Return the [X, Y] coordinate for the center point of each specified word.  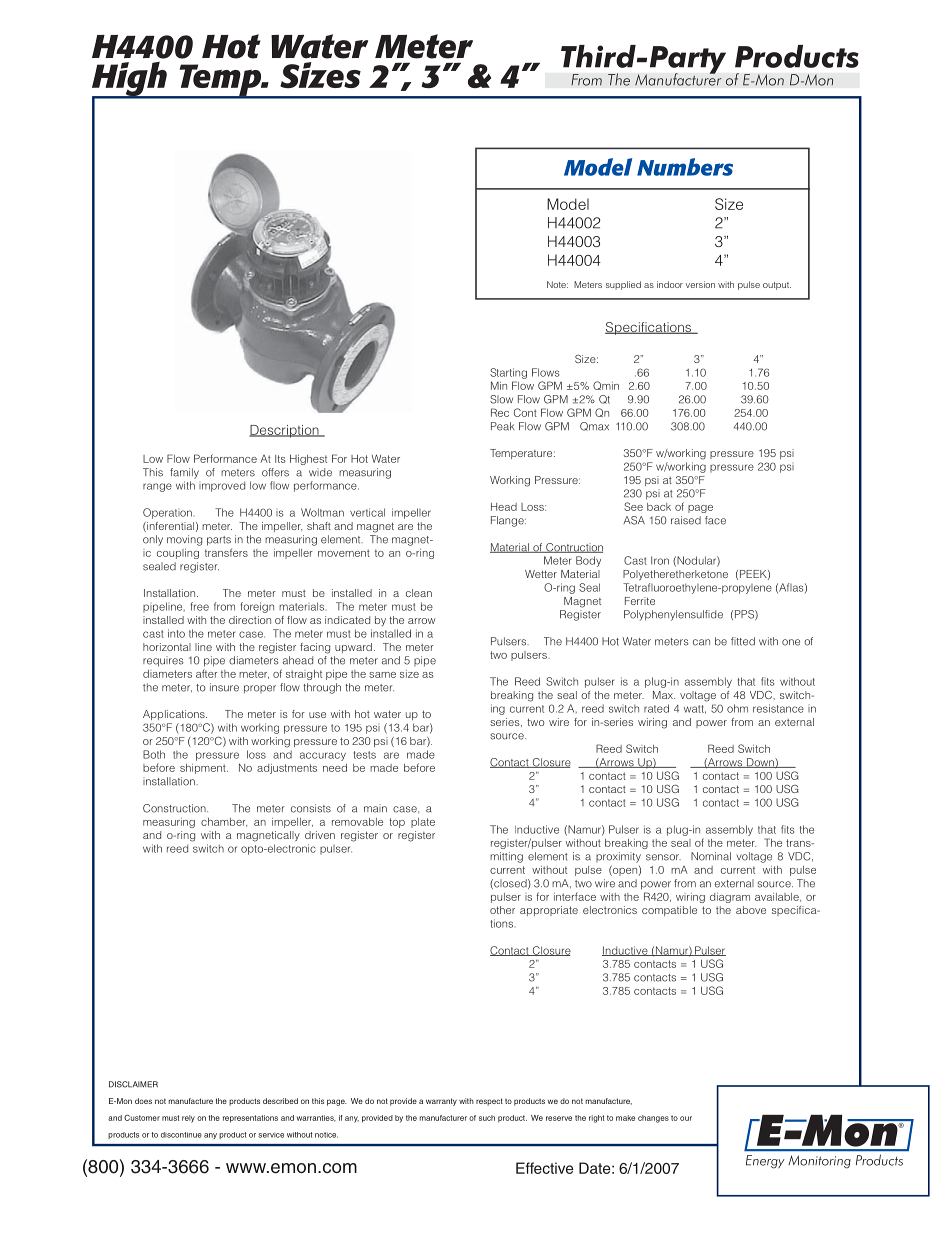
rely [188, 1119]
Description [285, 431]
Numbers [685, 167]
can [701, 642]
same [382, 675]
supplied [623, 285]
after [206, 673]
